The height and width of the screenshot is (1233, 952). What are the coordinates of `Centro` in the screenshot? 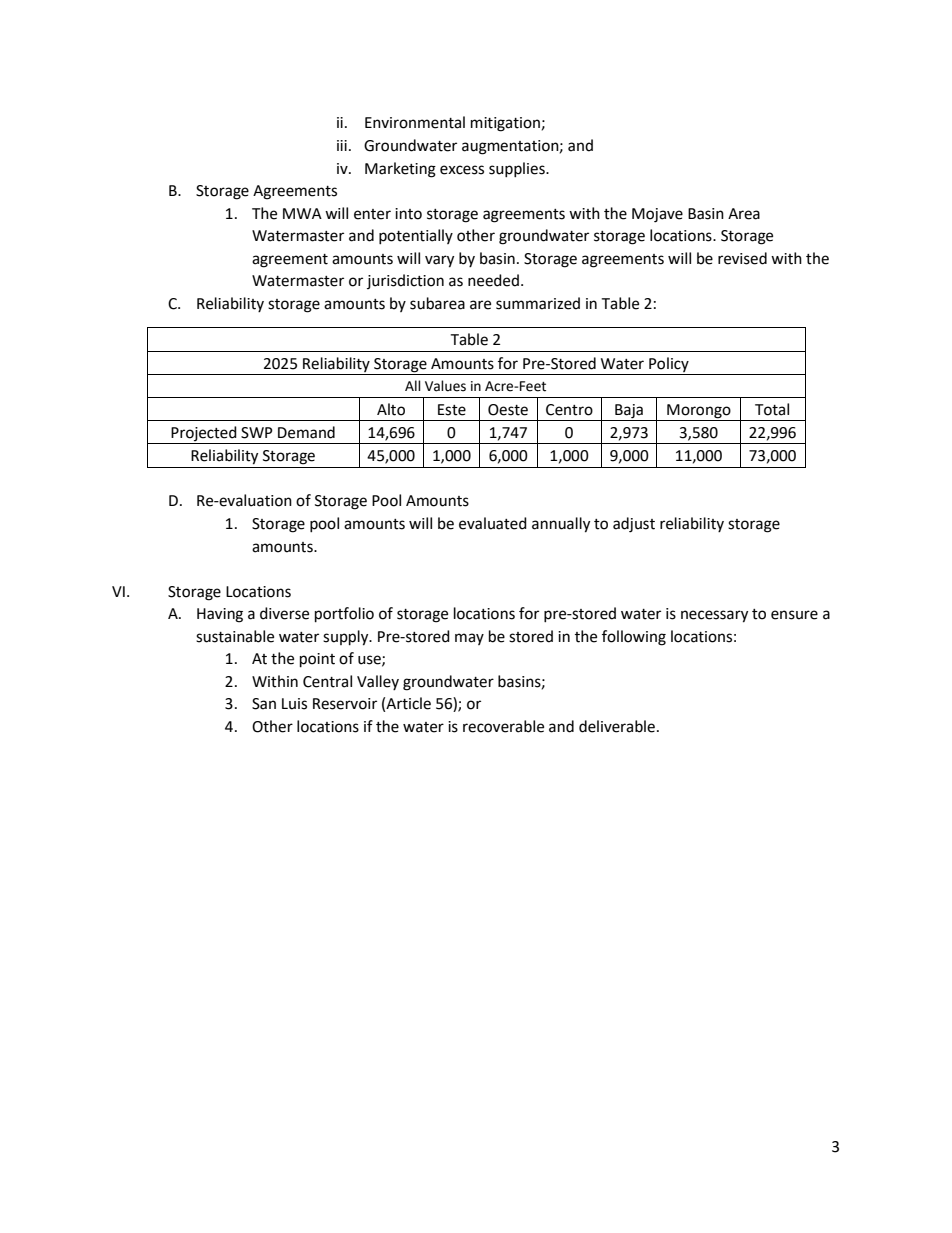 It's located at (569, 410).
